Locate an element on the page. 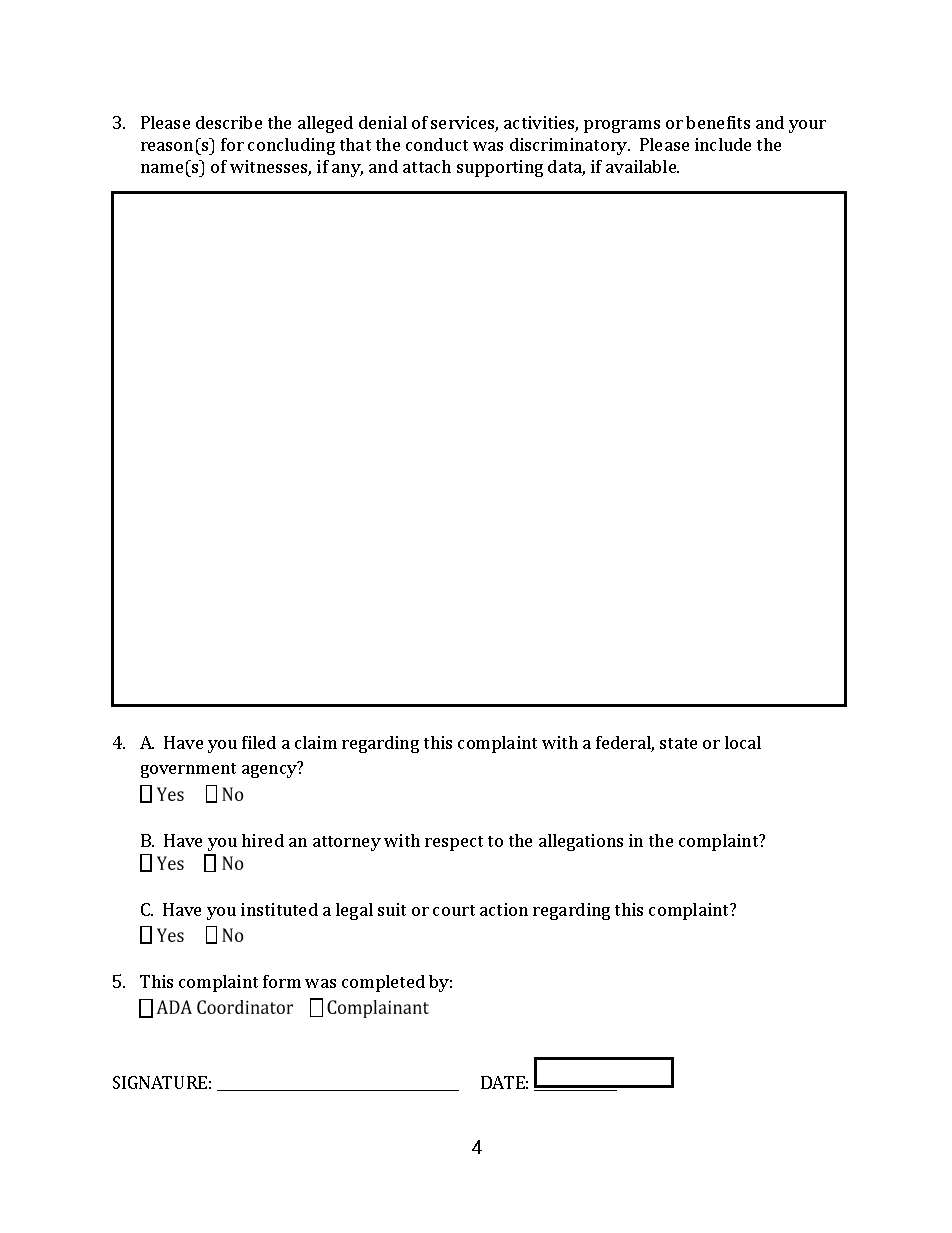 This document has height=1233, width=952. action is located at coordinates (504, 909).
